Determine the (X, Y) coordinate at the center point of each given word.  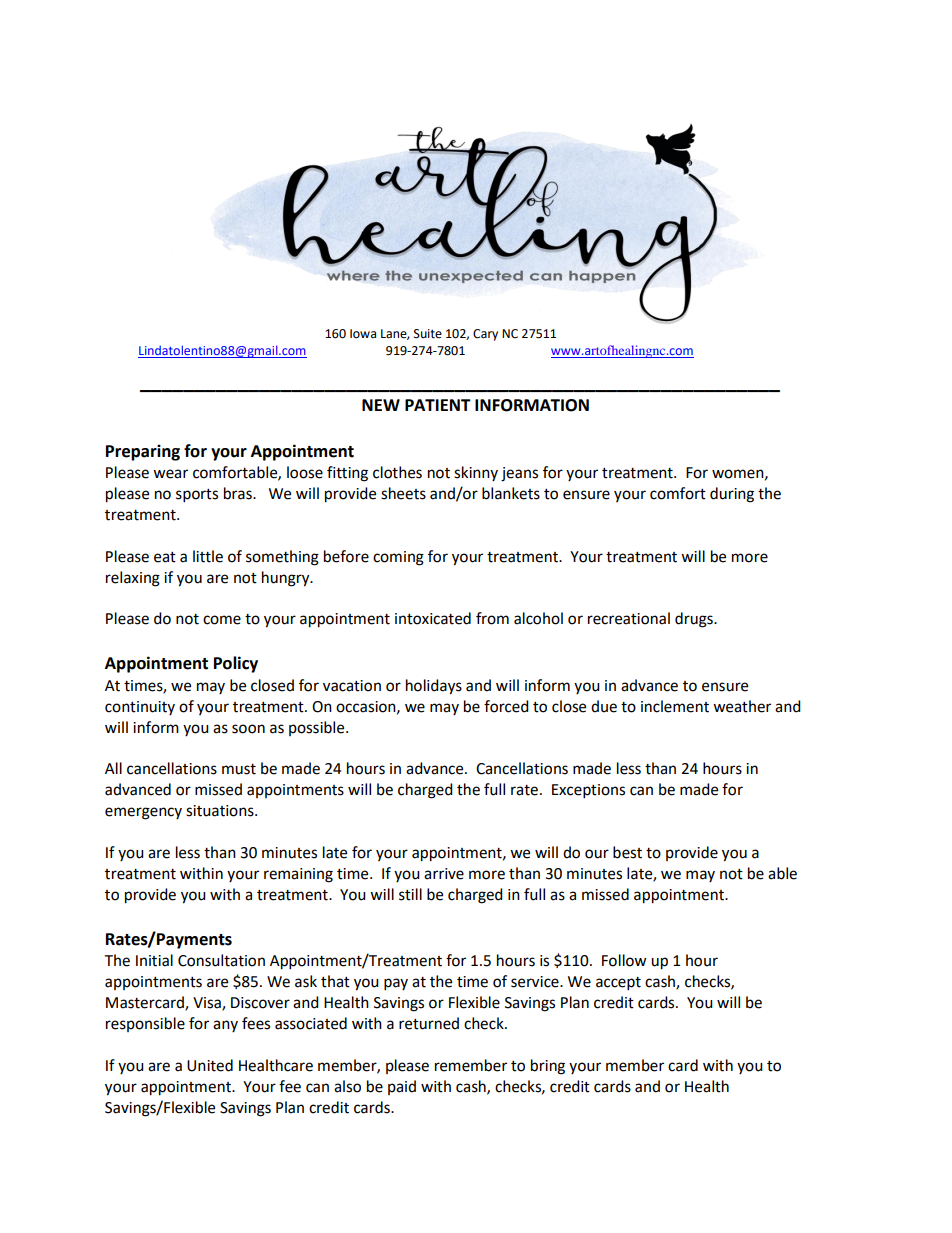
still (410, 894)
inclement (675, 706)
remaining (298, 875)
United (210, 1065)
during (732, 495)
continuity (140, 708)
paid (402, 1087)
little (208, 556)
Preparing (143, 452)
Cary (485, 335)
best (627, 852)
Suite (428, 334)
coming (398, 558)
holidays (434, 687)
